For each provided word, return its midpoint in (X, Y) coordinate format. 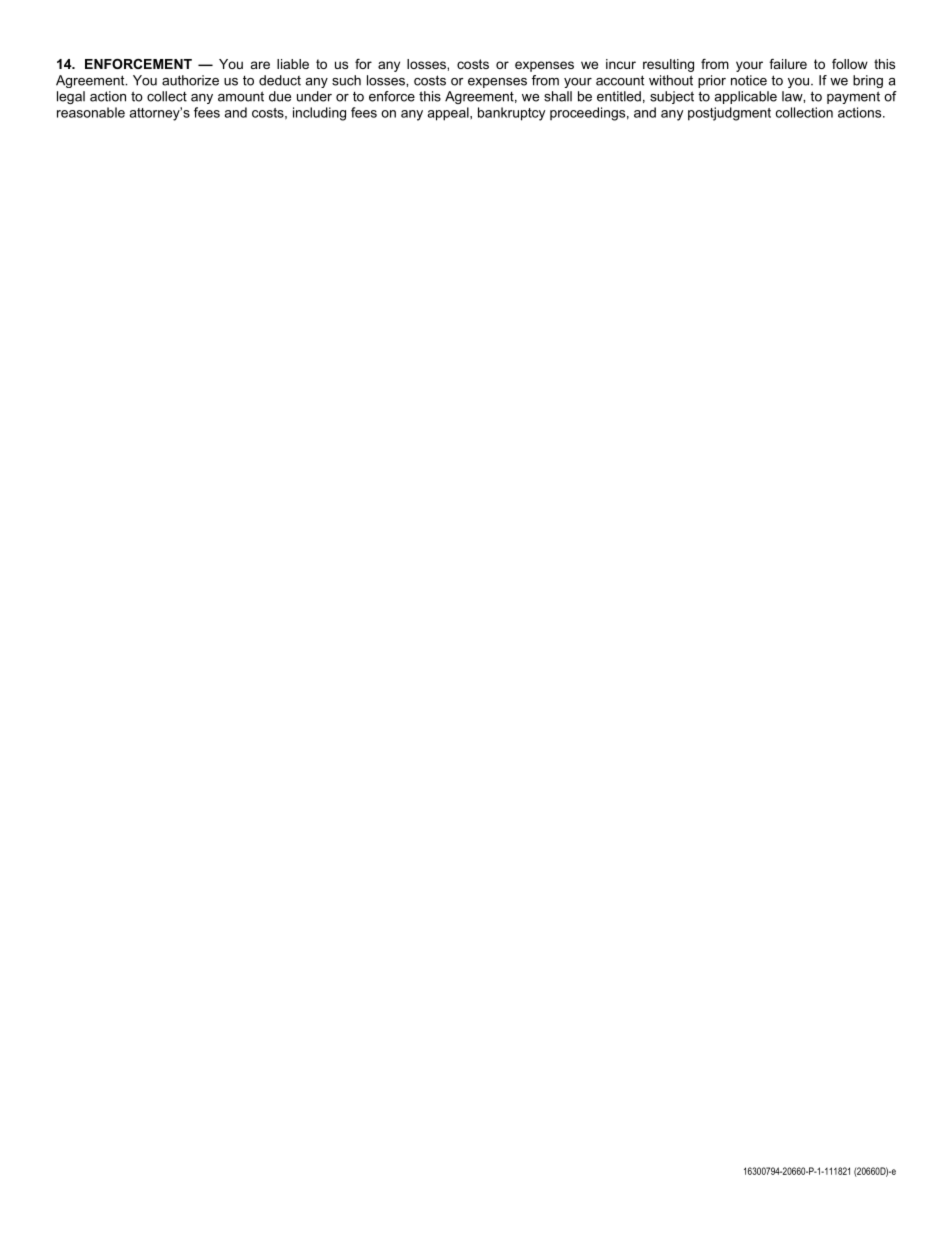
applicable (745, 97)
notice (749, 80)
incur (621, 64)
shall (558, 96)
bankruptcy (511, 114)
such (346, 80)
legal (71, 97)
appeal (449, 114)
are (260, 65)
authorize (190, 80)
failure (788, 64)
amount (241, 96)
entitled (619, 96)
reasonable (91, 112)
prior (712, 81)
